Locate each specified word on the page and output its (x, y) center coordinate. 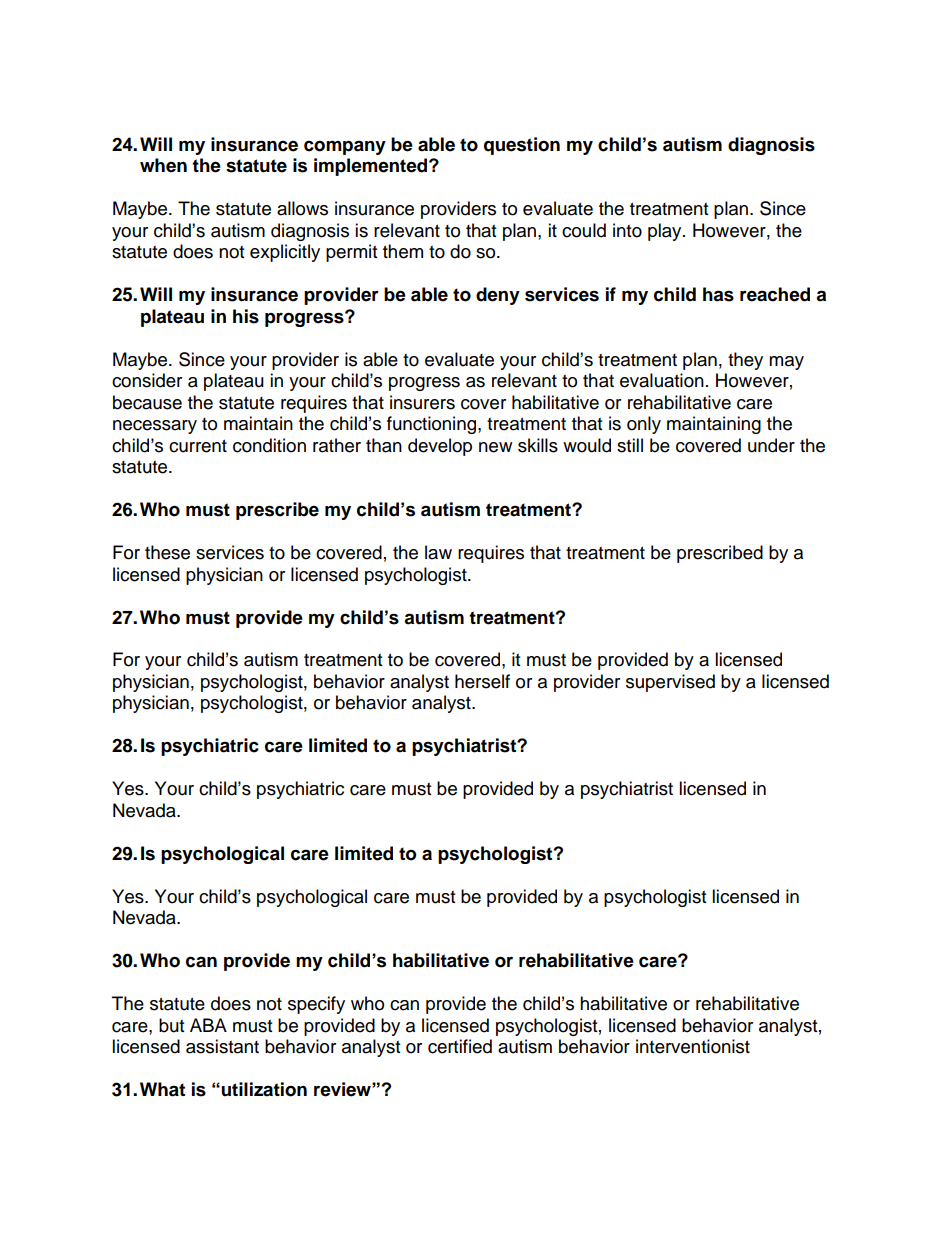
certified (460, 1046)
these (167, 552)
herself (482, 681)
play (666, 232)
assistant (222, 1046)
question (522, 146)
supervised (670, 683)
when (163, 165)
